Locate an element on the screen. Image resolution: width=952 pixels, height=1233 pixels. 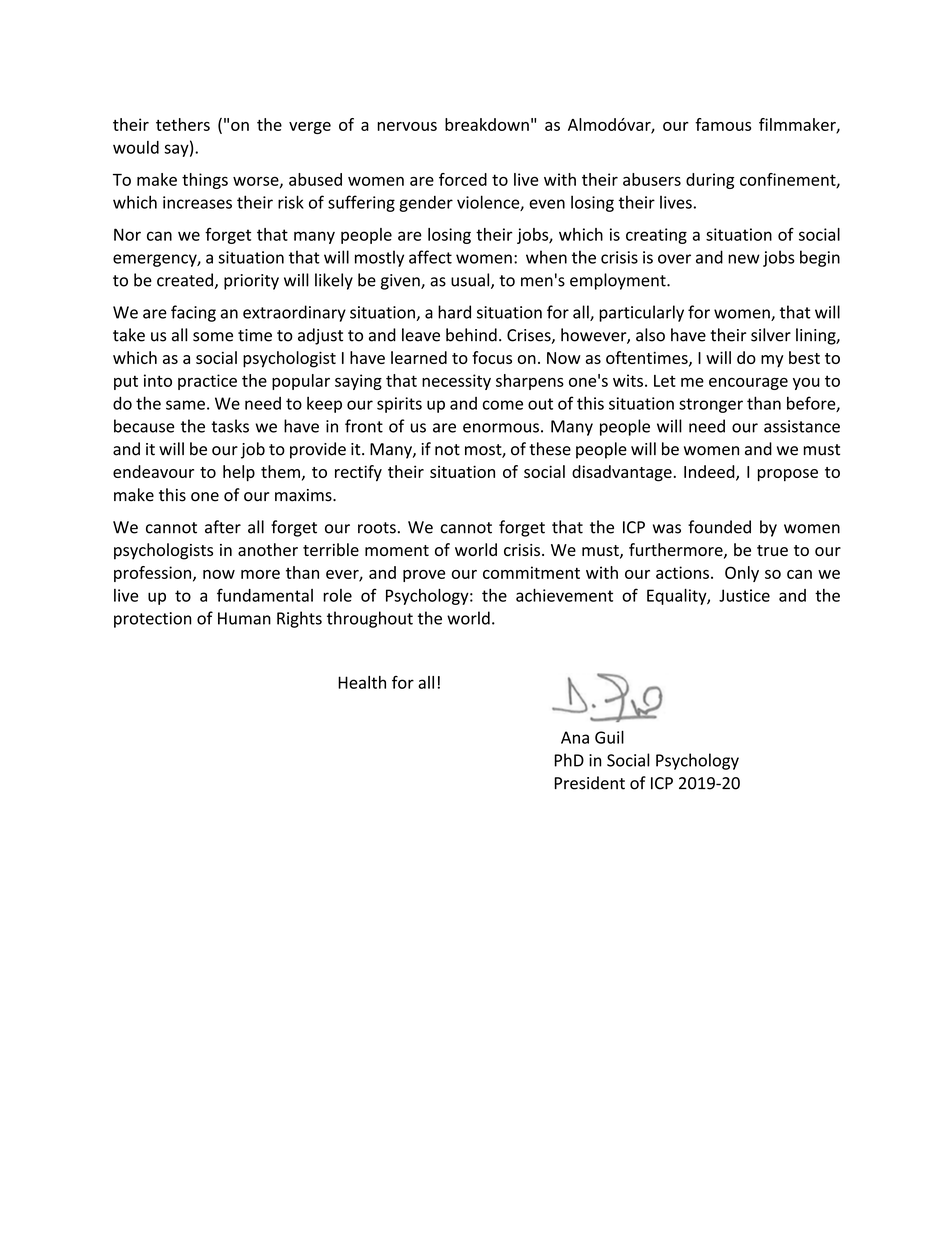
focus is located at coordinates (492, 357).
